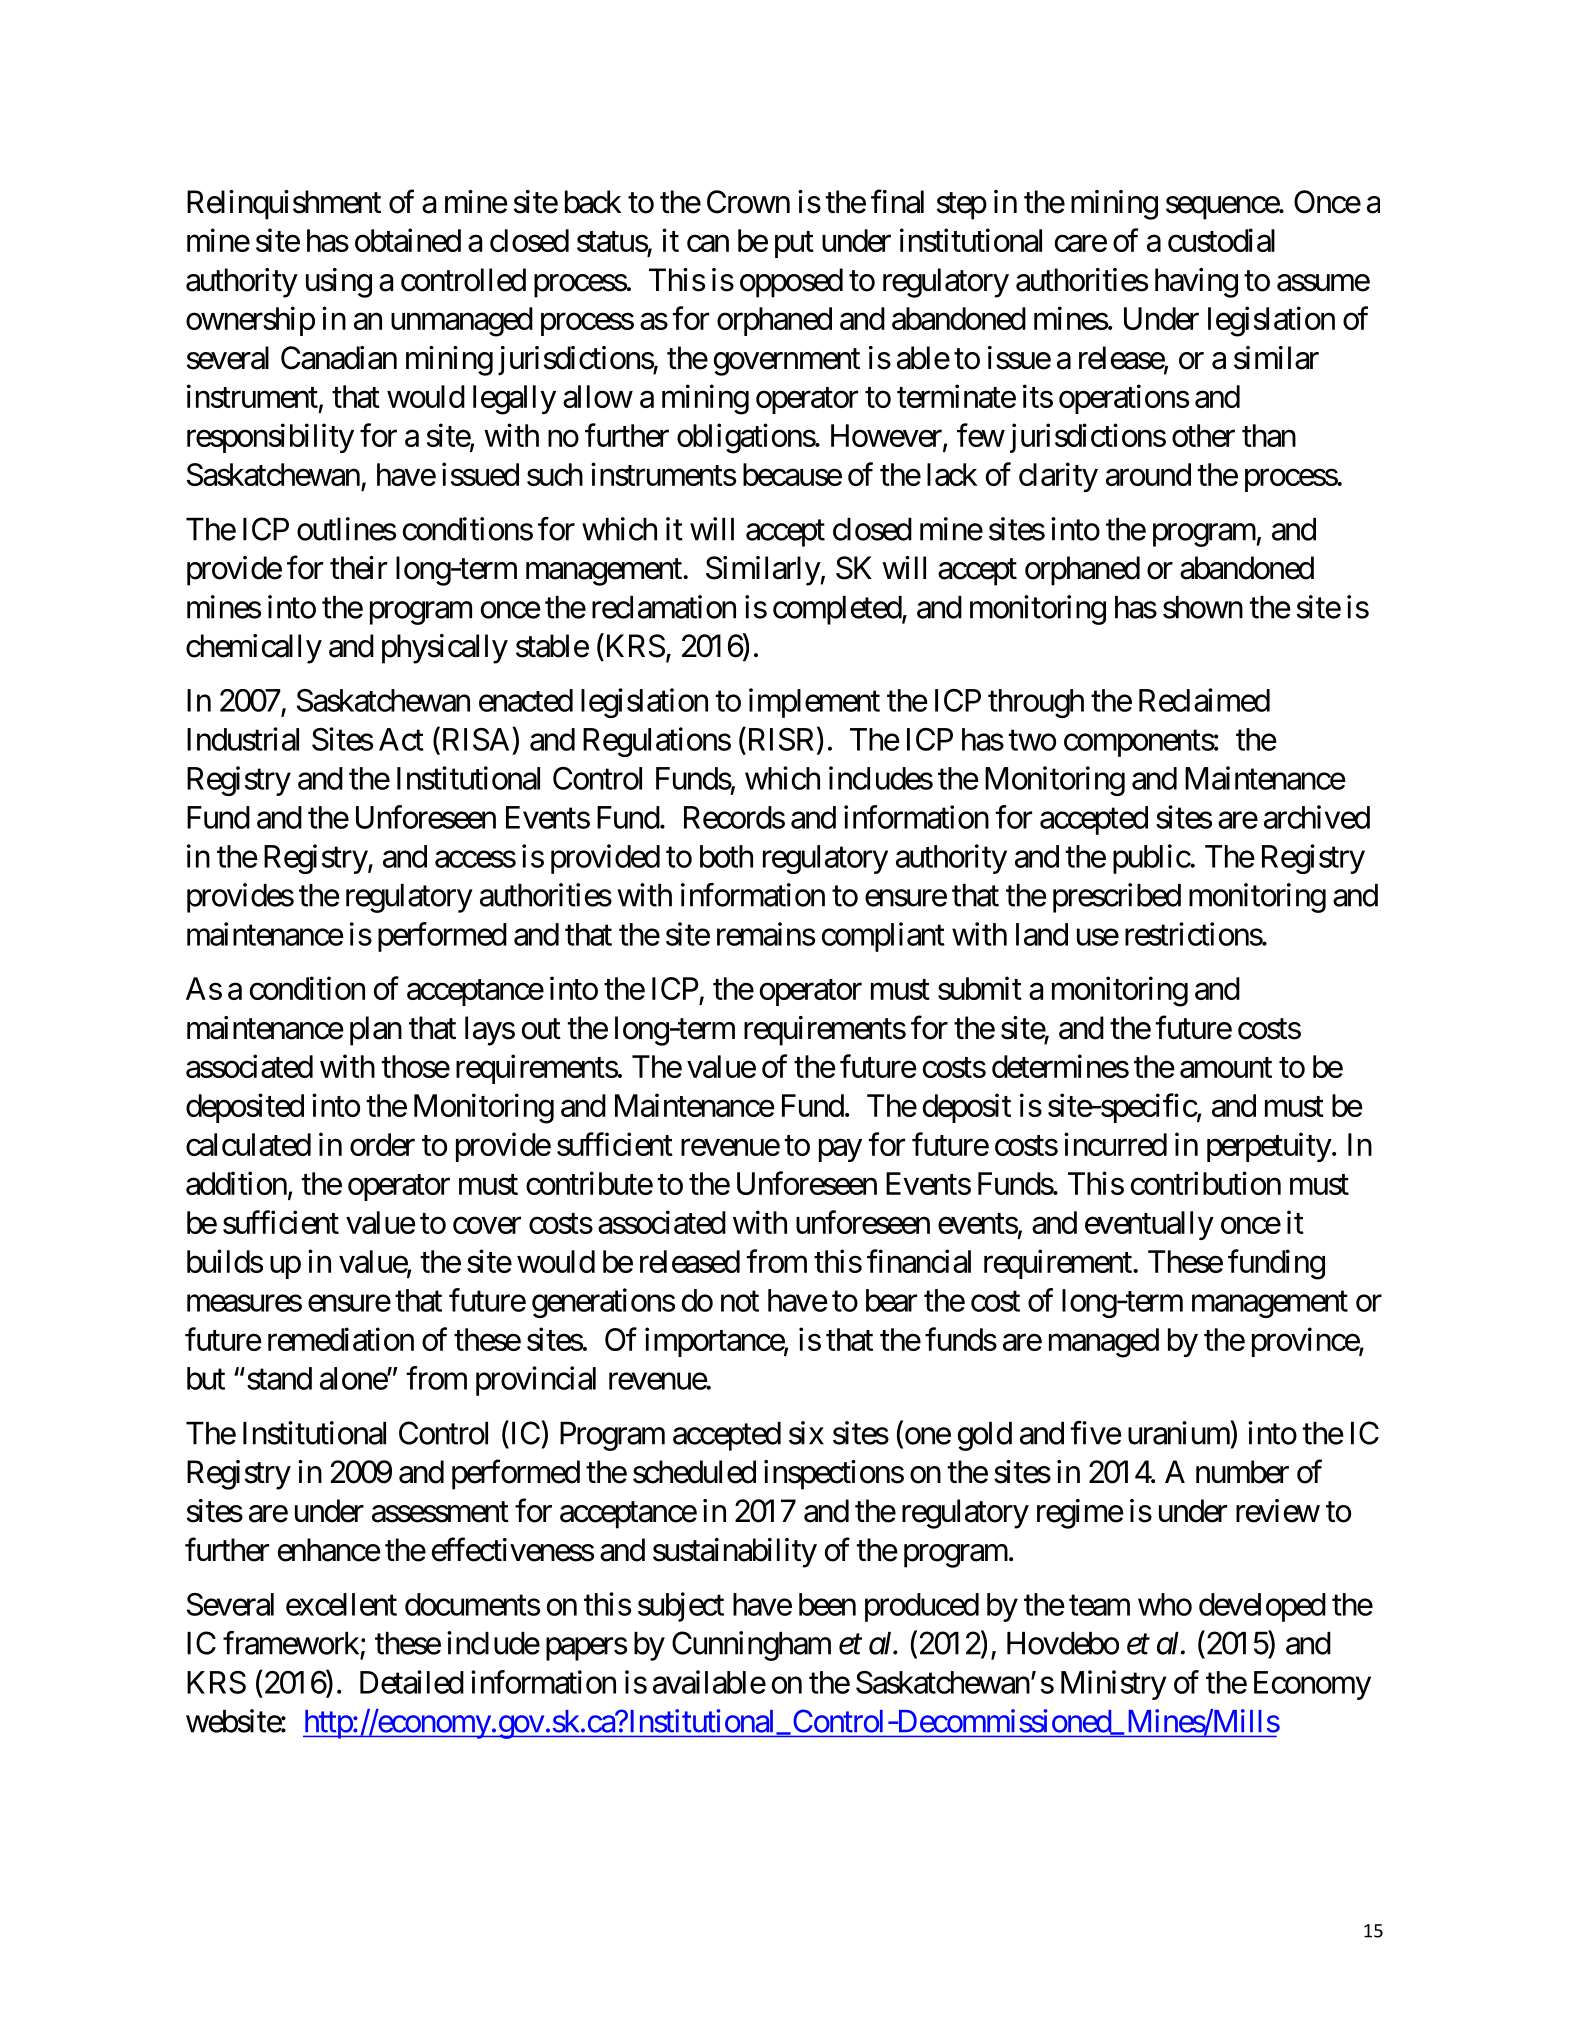  What do you see at coordinates (751, 1646) in the document?
I see `Cunningham` at bounding box center [751, 1646].
